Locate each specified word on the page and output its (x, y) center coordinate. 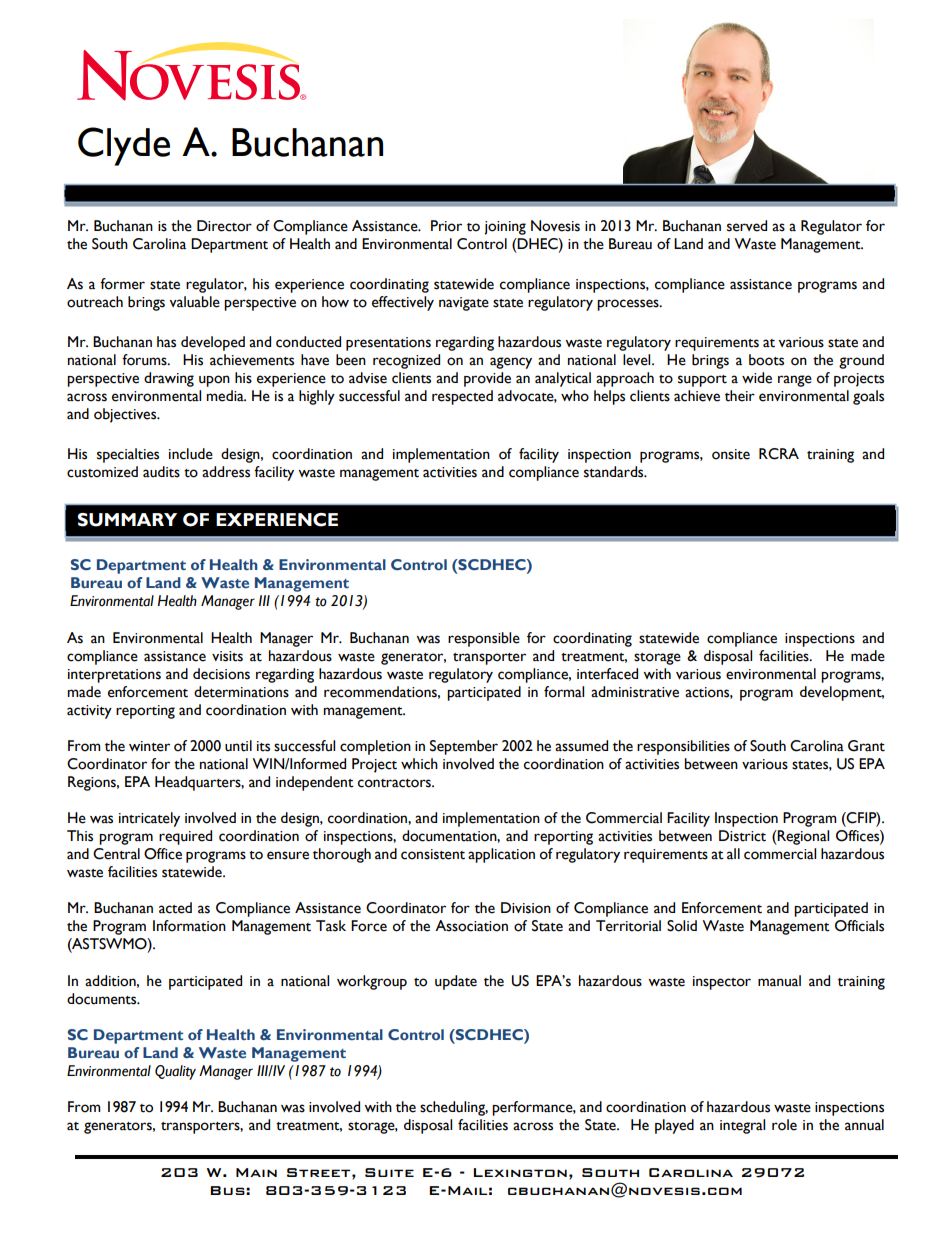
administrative (635, 692)
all (733, 854)
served (747, 226)
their (740, 396)
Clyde (124, 146)
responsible (484, 639)
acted (175, 908)
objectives (126, 415)
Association (471, 926)
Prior (446, 226)
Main (256, 1172)
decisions (221, 674)
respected (462, 397)
